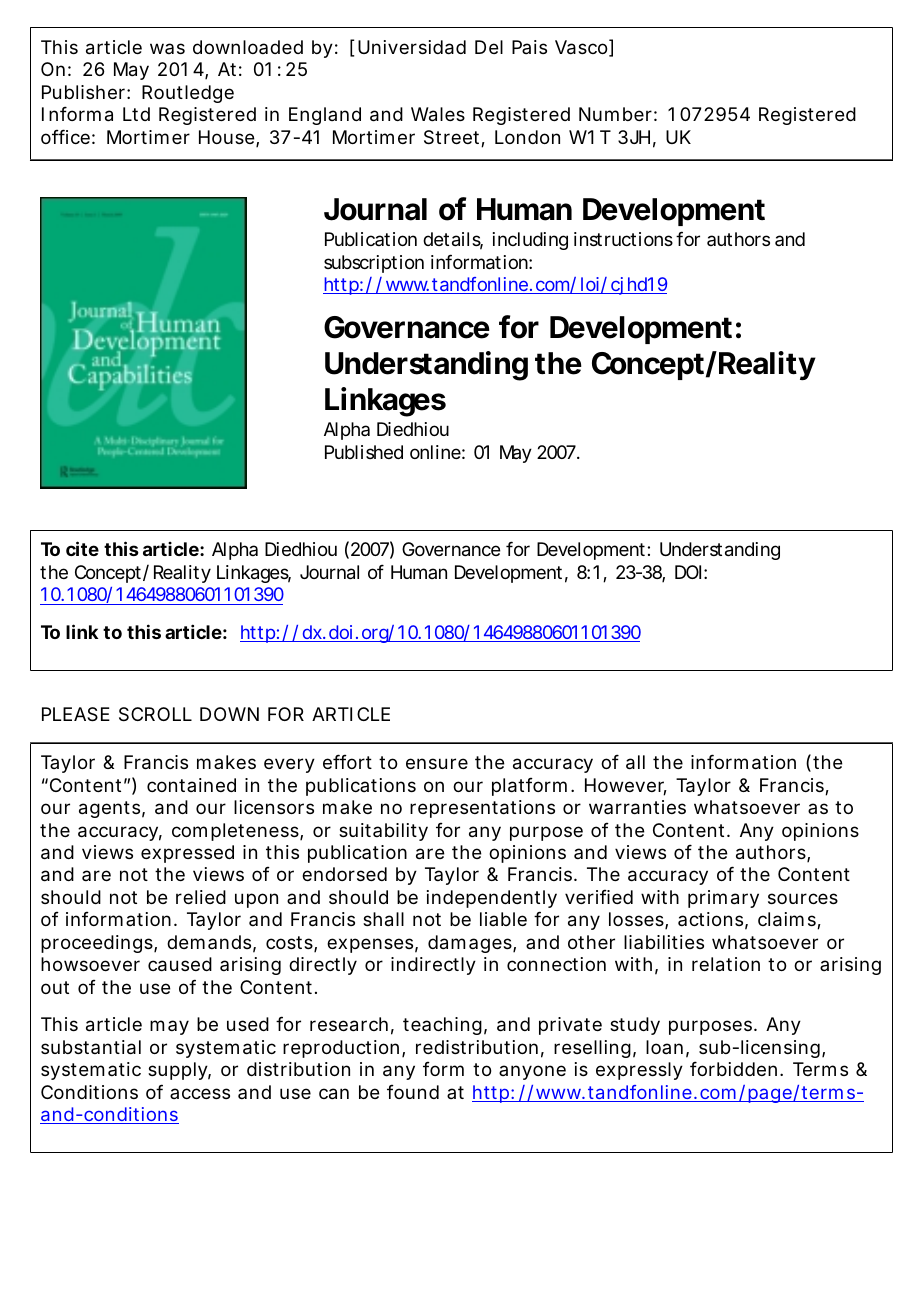  What do you see at coordinates (529, 47) in the screenshot?
I see `Pais` at bounding box center [529, 47].
